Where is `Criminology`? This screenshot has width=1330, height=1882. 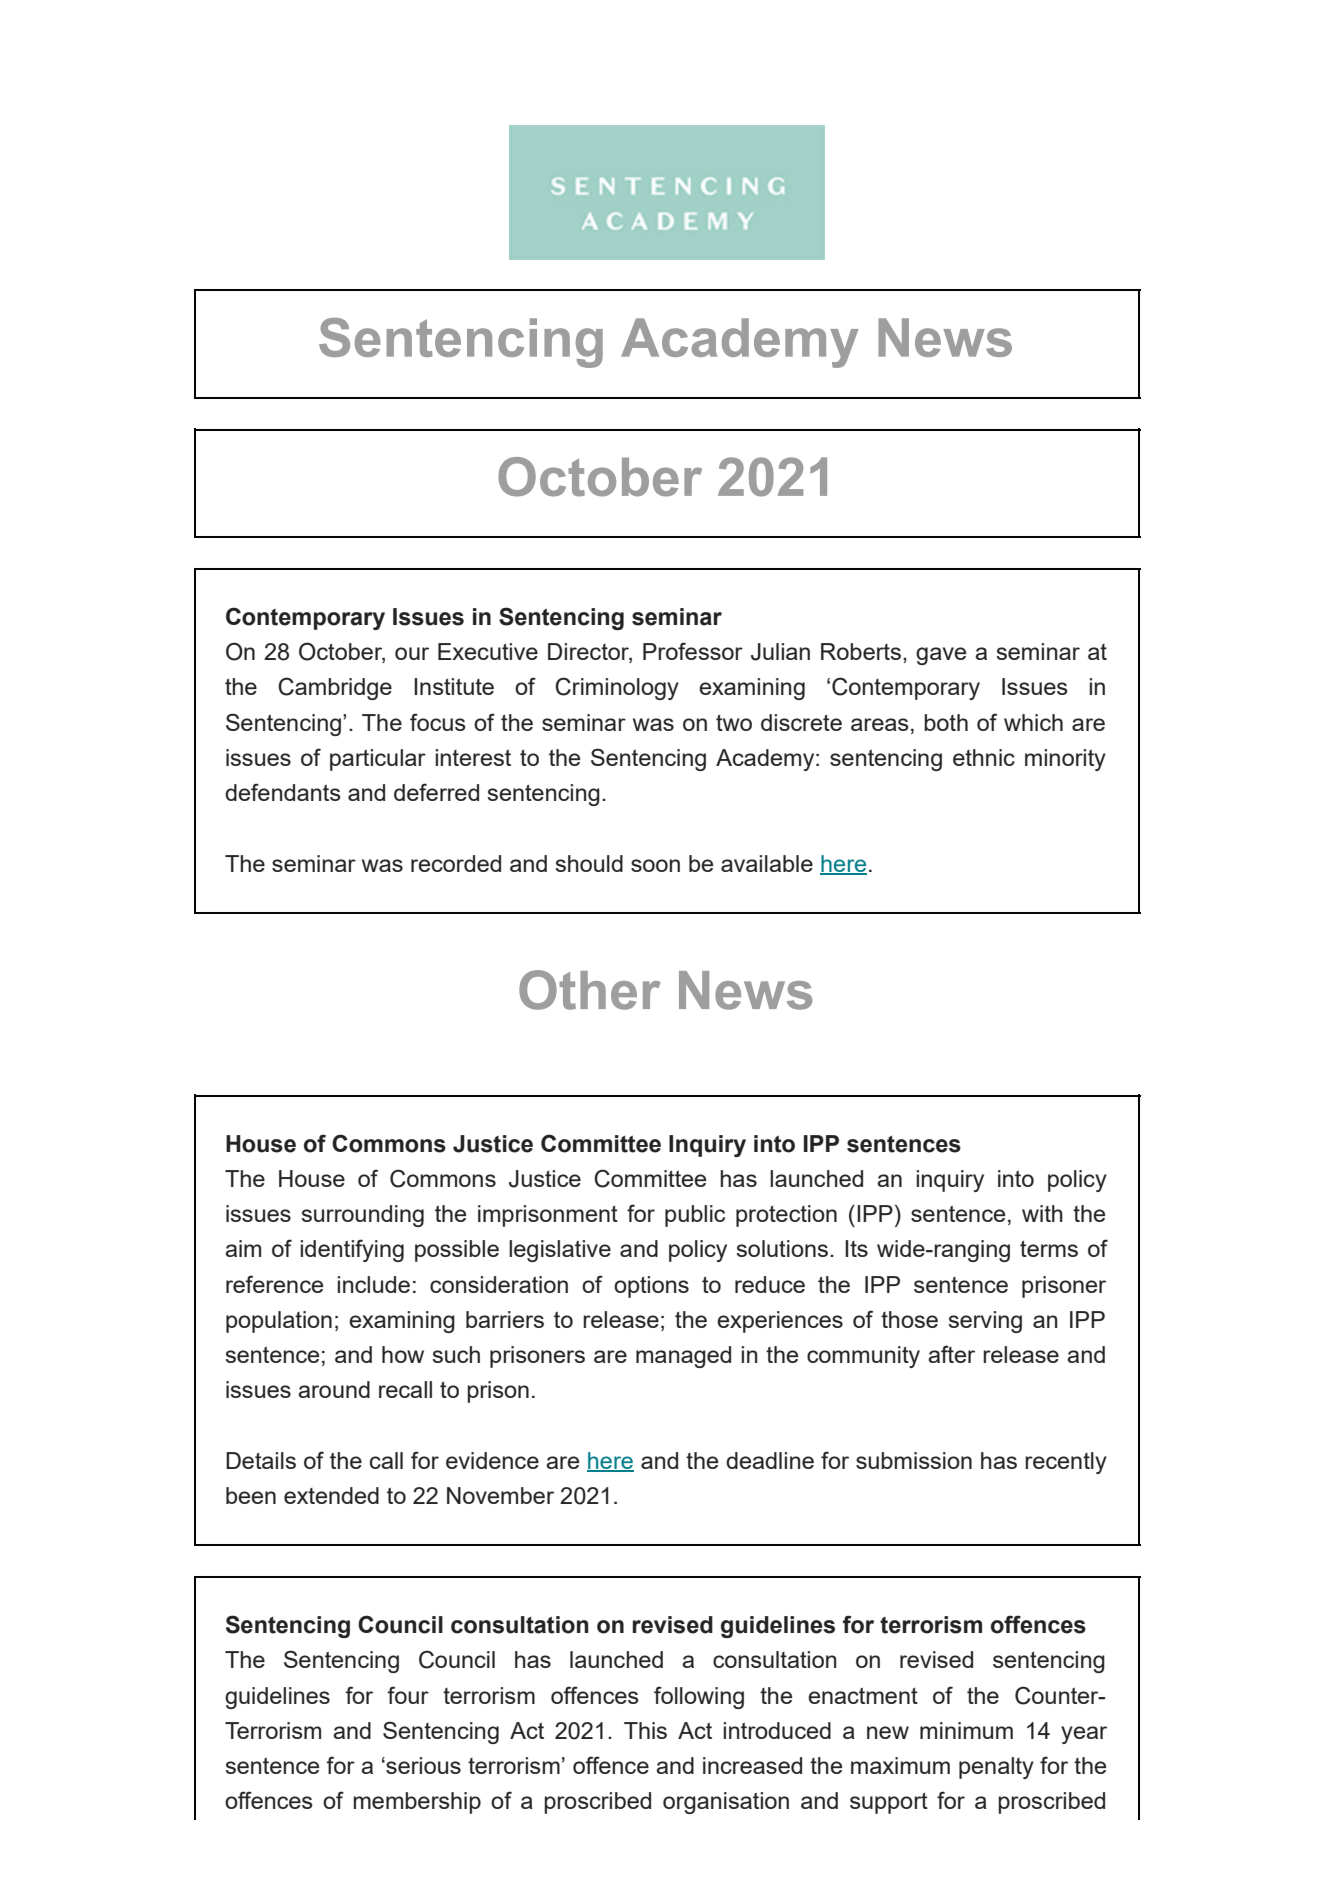 Criminology is located at coordinates (617, 688).
